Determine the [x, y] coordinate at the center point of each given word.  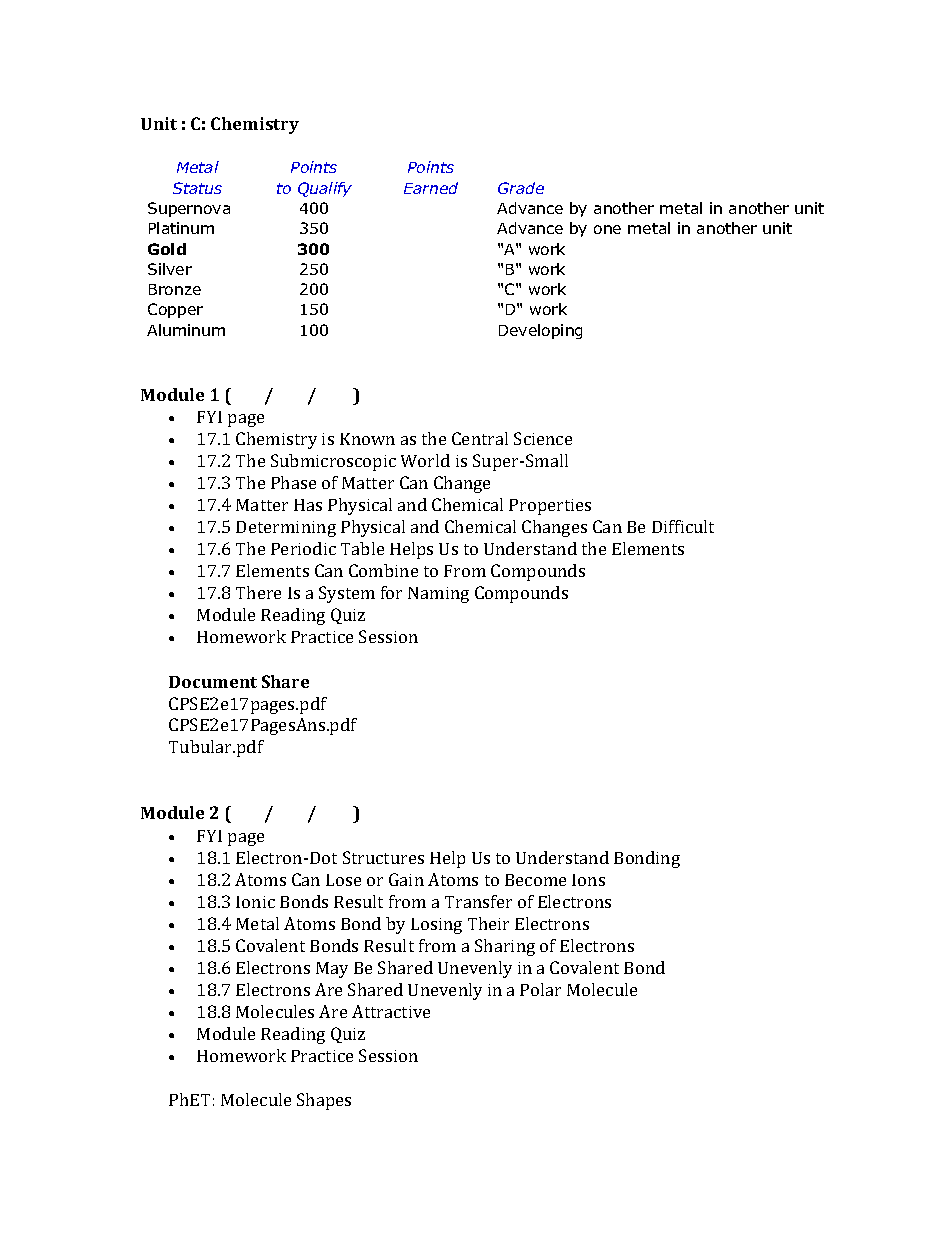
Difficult [683, 526]
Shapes [324, 1101]
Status [197, 188]
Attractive [391, 1011]
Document [213, 682]
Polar [540, 989]
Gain [406, 879]
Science [543, 438]
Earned [431, 188]
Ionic [255, 902]
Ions [588, 880]
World [425, 460]
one [607, 229]
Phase [293, 482]
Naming [438, 595]
